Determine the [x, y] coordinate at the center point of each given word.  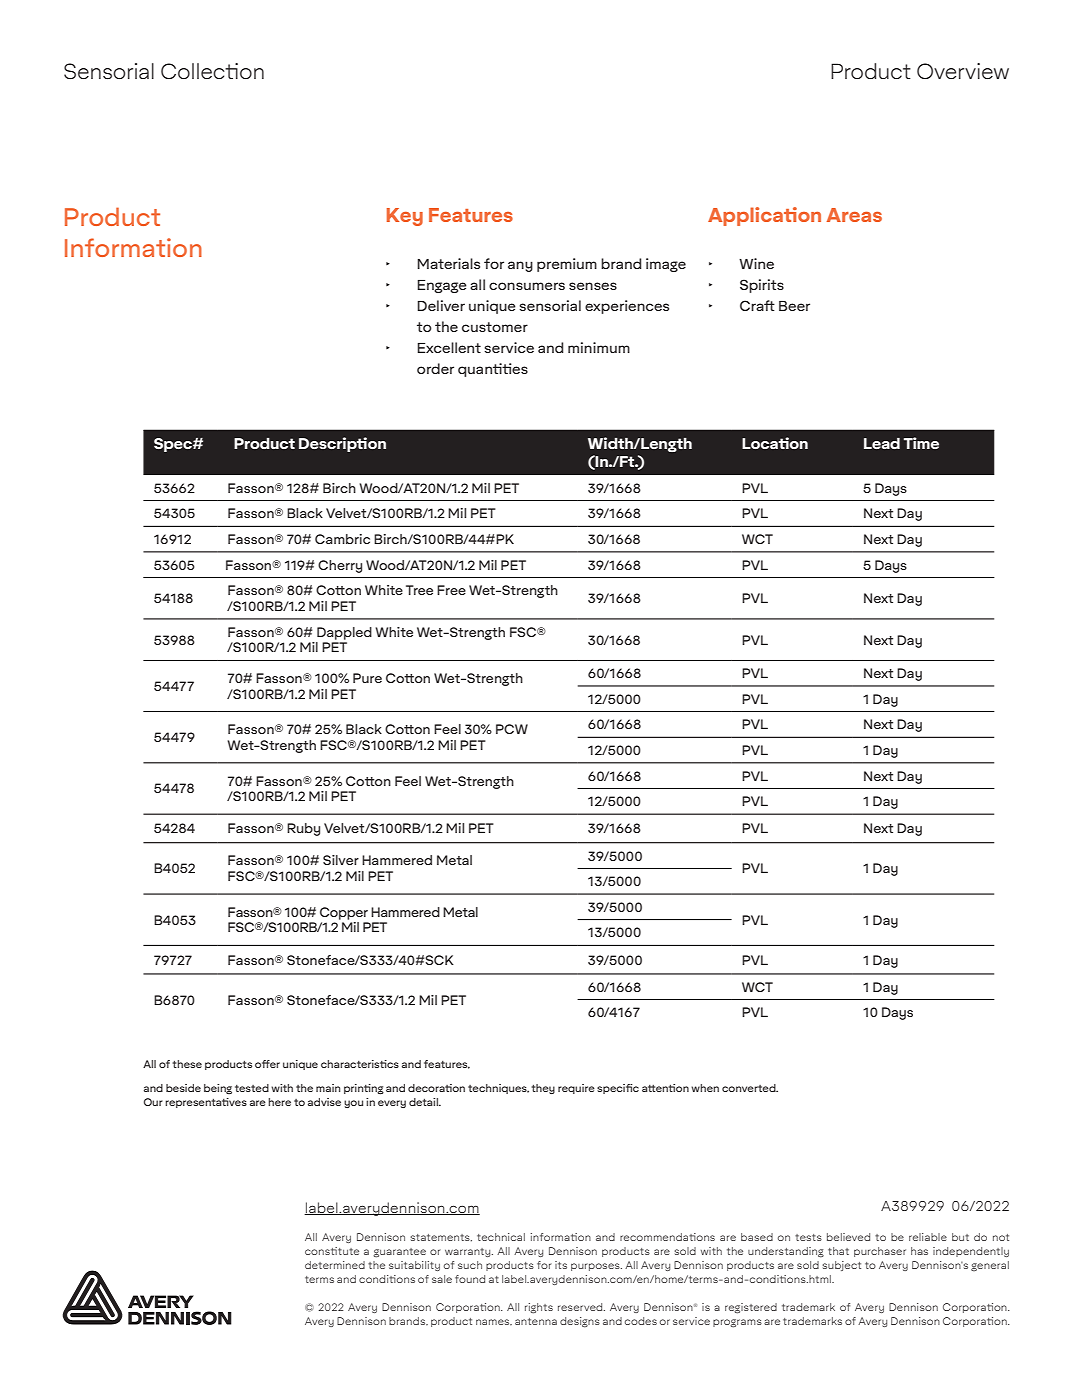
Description [342, 444]
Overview [963, 71]
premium [567, 265]
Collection [212, 71]
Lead [882, 443]
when [705, 1088]
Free [451, 590]
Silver [341, 860]
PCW [512, 729]
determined [335, 1265]
